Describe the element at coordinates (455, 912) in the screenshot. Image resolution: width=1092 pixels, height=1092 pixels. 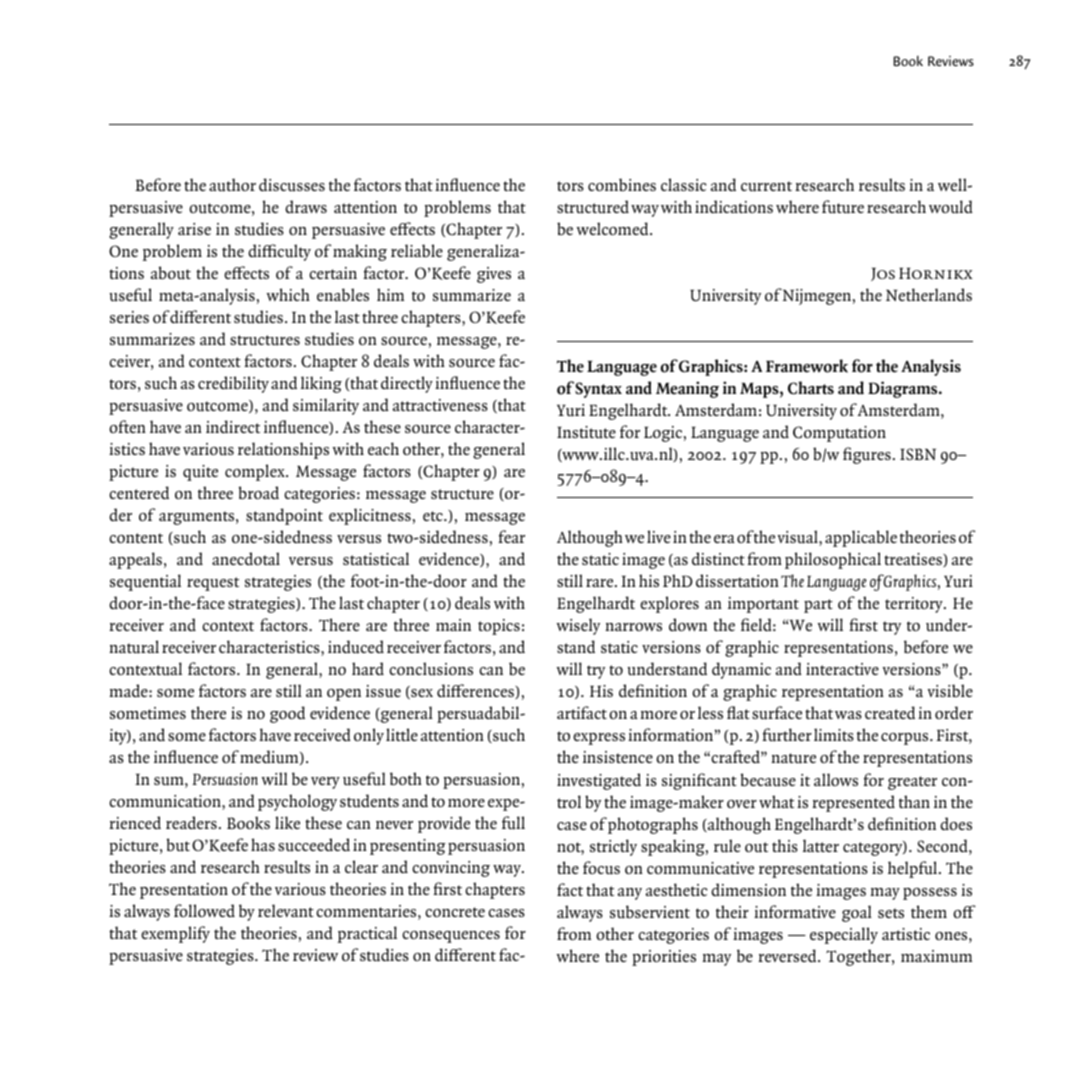
I see `concrete` at that location.
